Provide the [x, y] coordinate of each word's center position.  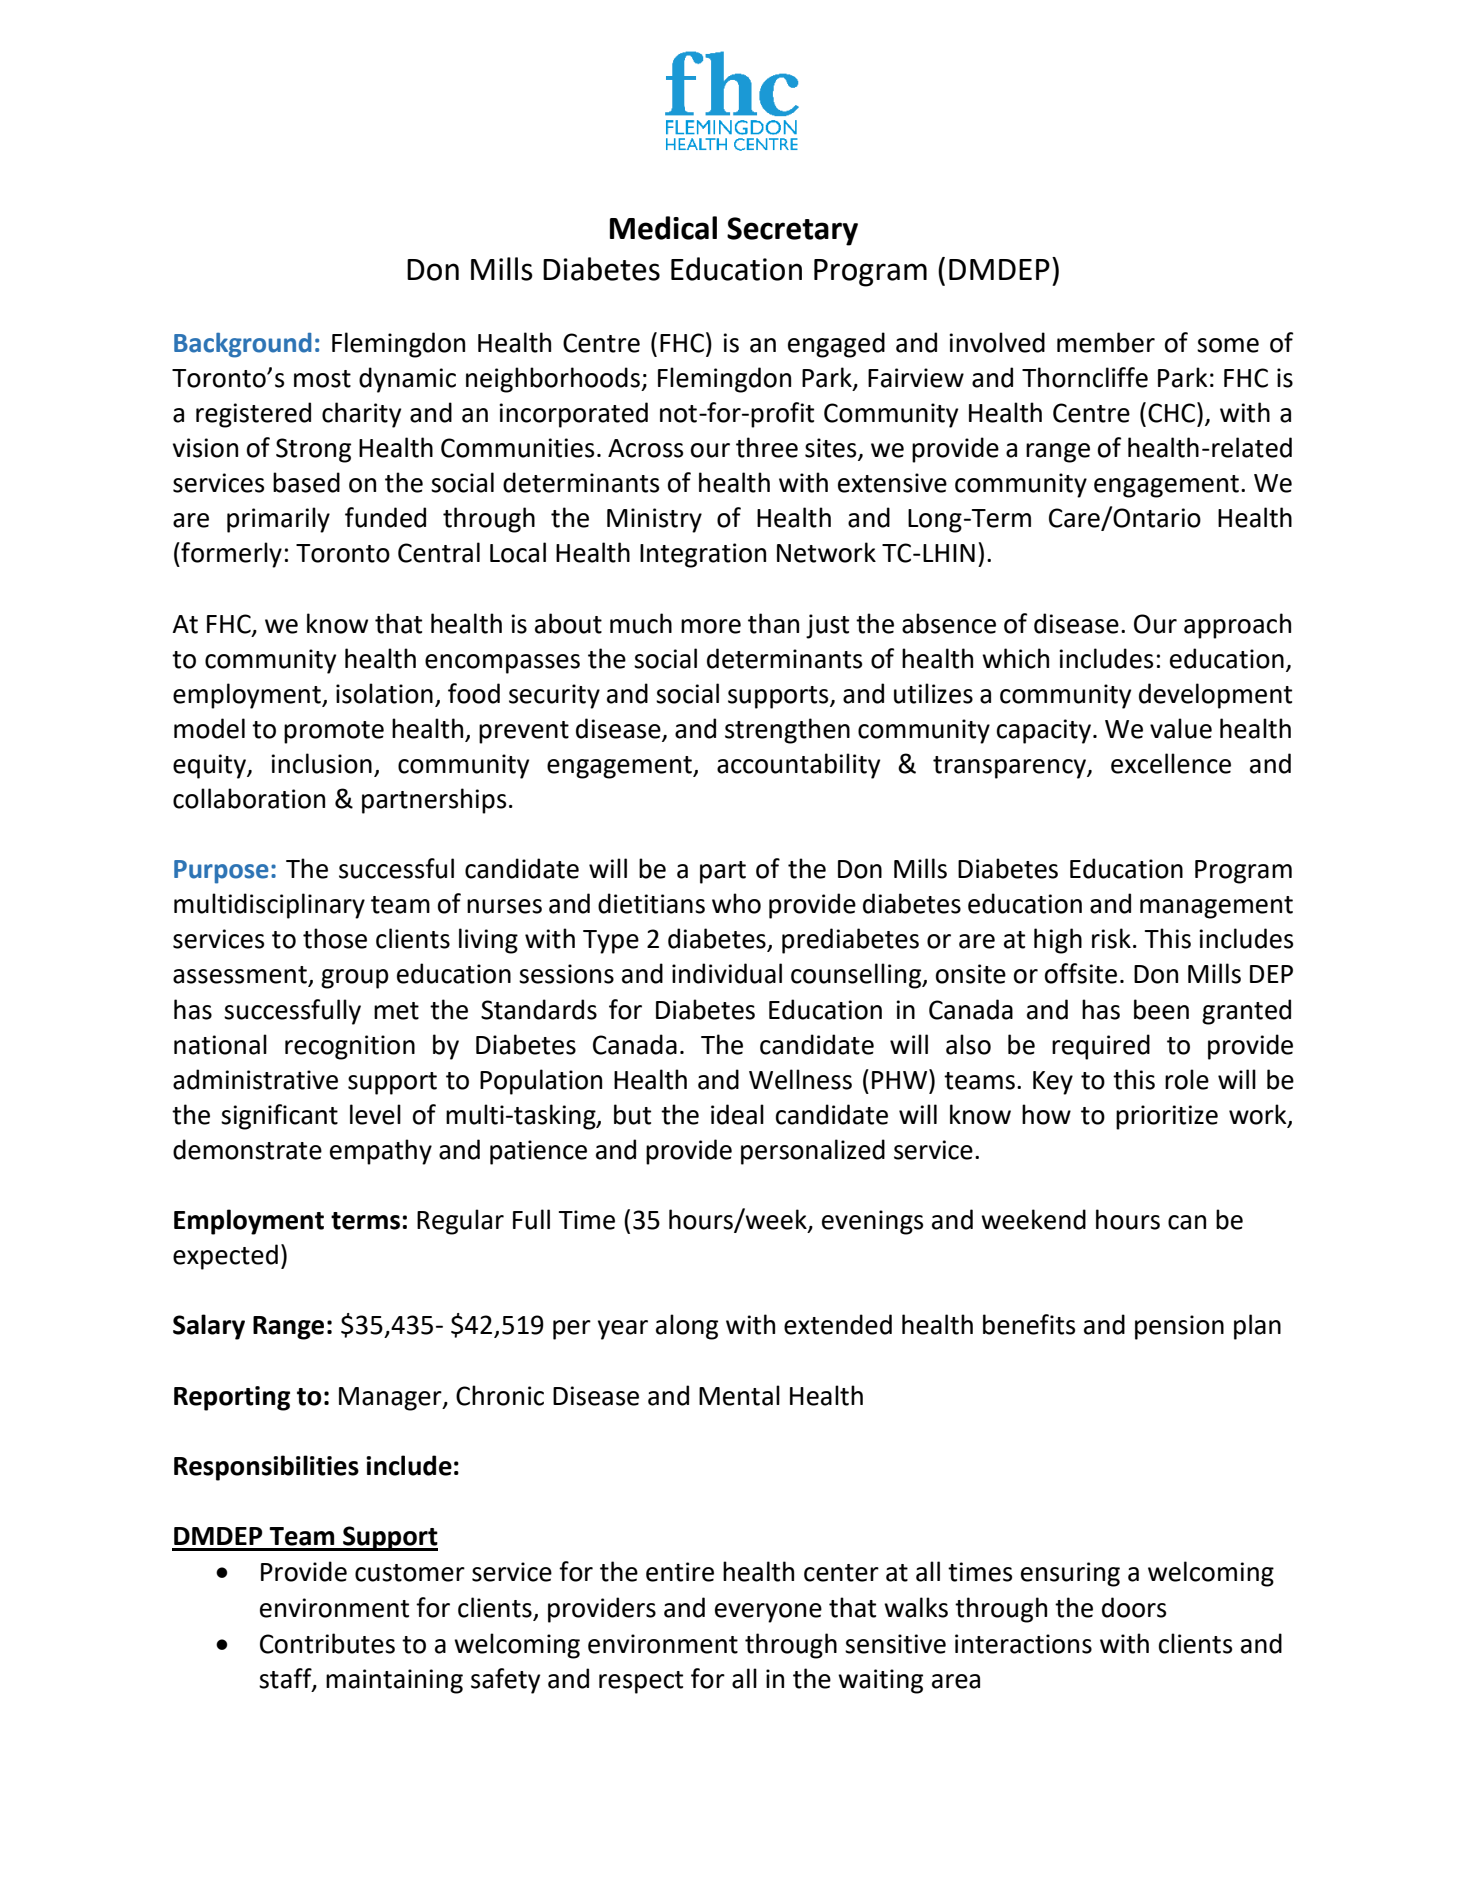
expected [225, 1257]
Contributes [327, 1643]
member [1106, 342]
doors [1134, 1607]
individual [727, 973]
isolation [384, 693]
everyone [768, 1613]
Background [243, 345]
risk [1111, 938]
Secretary [792, 231]
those [335, 938]
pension [1179, 1327]
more [711, 626]
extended [838, 1324]
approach [1237, 626]
